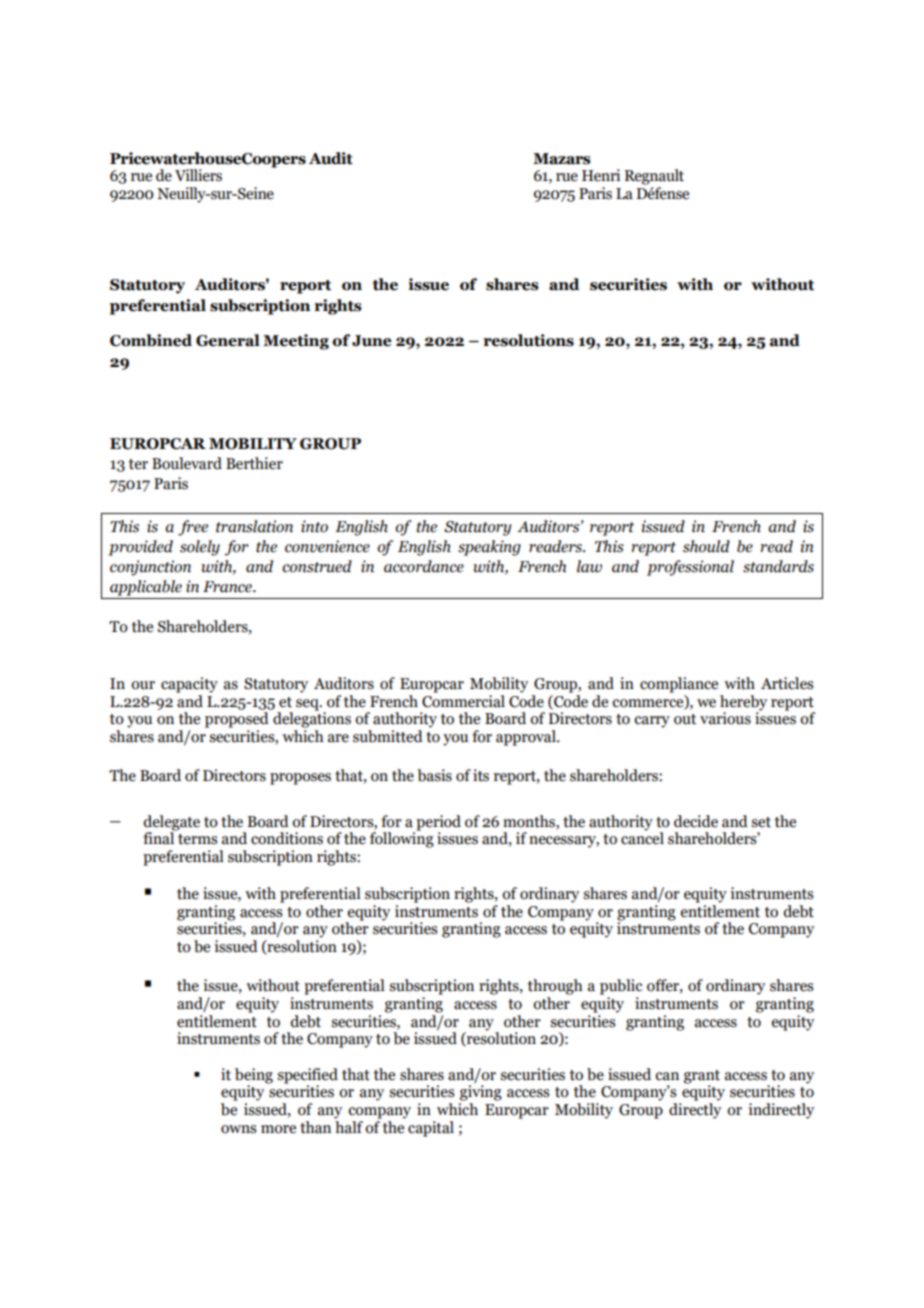 This screenshot has width=924, height=1308. I want to click on compliance, so click(679, 685).
